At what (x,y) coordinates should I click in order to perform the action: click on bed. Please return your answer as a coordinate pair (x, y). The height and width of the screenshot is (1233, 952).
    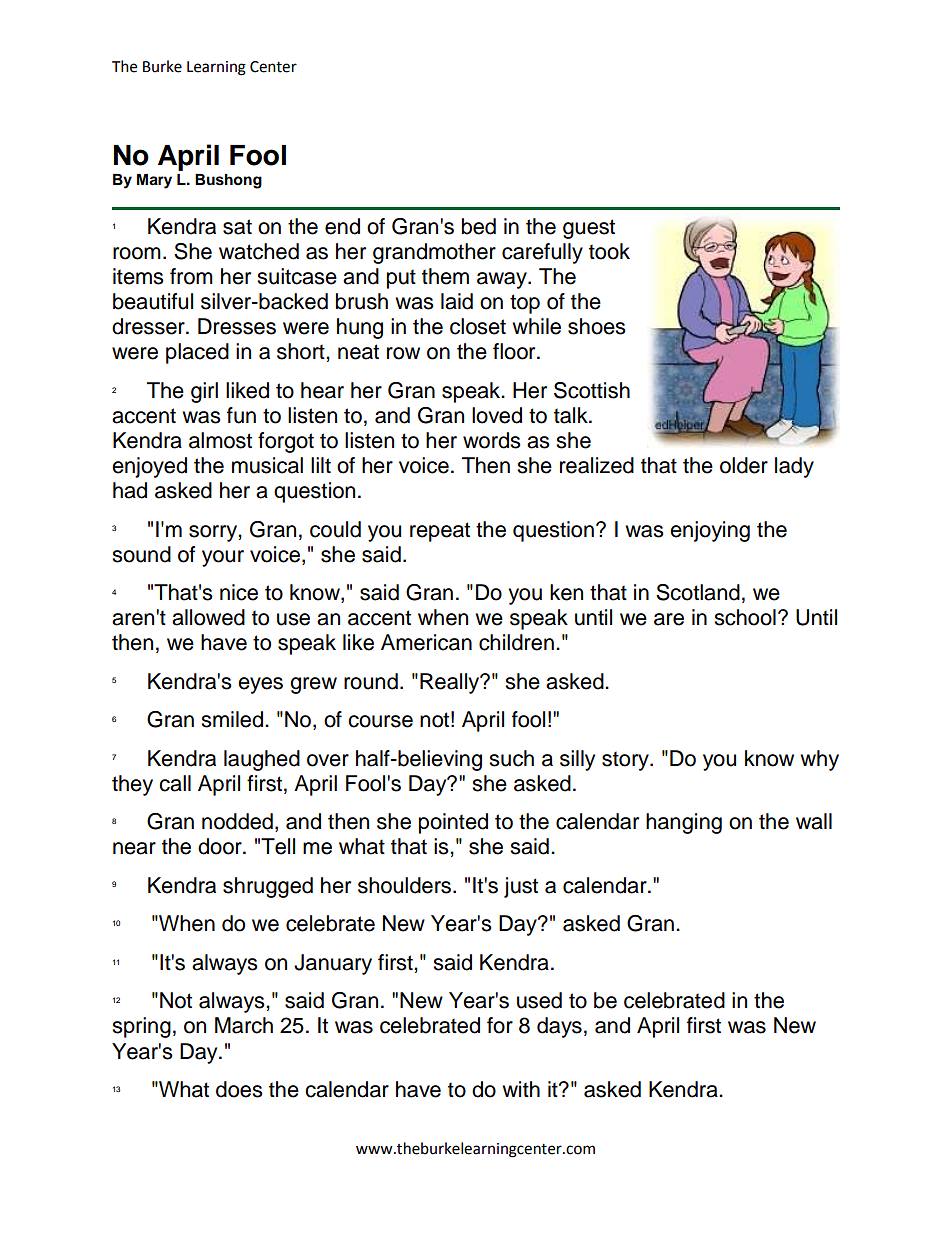
    Looking at the image, I should click on (479, 226).
